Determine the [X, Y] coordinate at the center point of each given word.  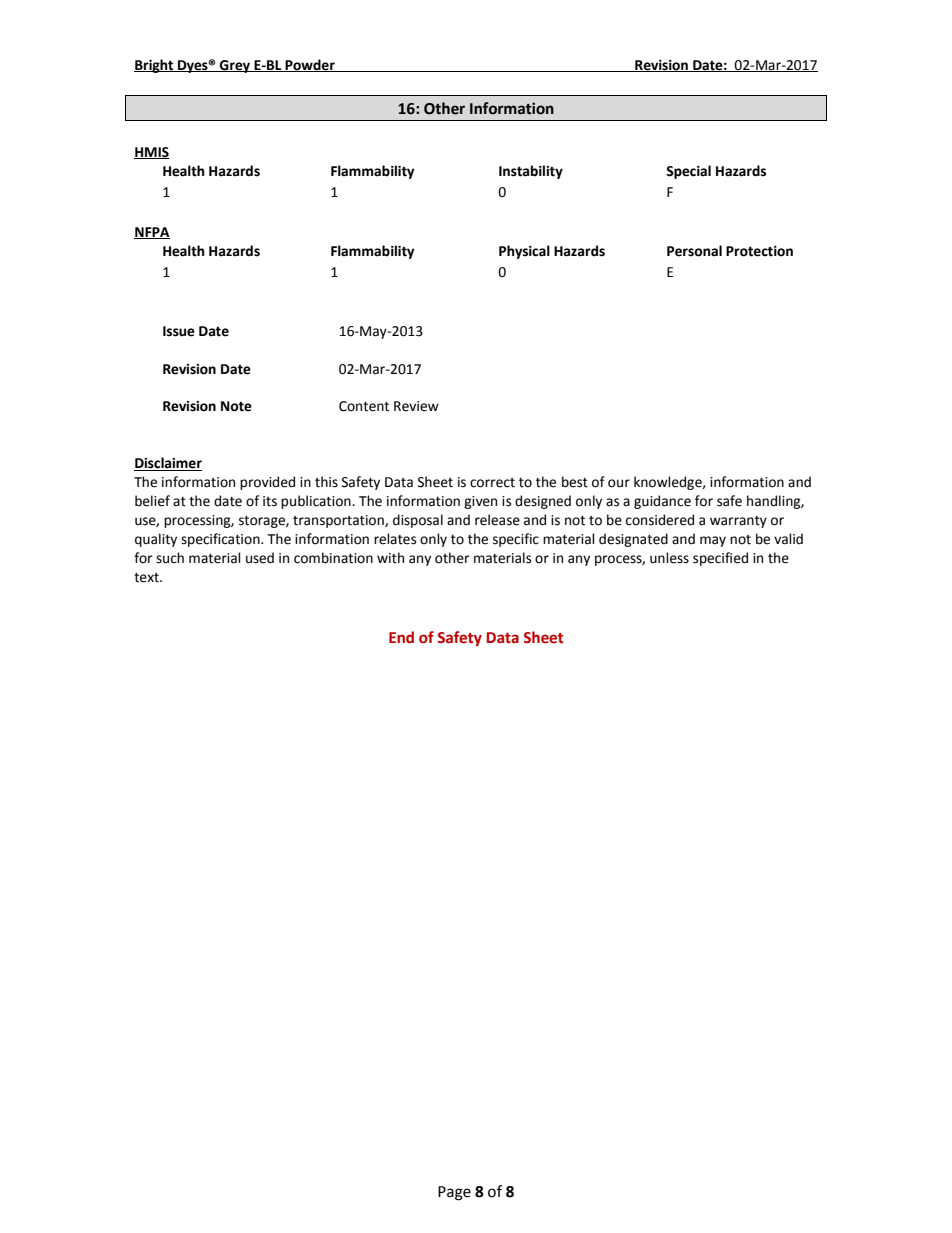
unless [669, 558]
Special [688, 172]
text [147, 578]
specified [720, 559]
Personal [694, 251]
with [390, 558]
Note [236, 406]
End [401, 637]
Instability [531, 172]
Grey [235, 66]
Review [416, 406]
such [170, 558]
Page [454, 1193]
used [260, 558]
